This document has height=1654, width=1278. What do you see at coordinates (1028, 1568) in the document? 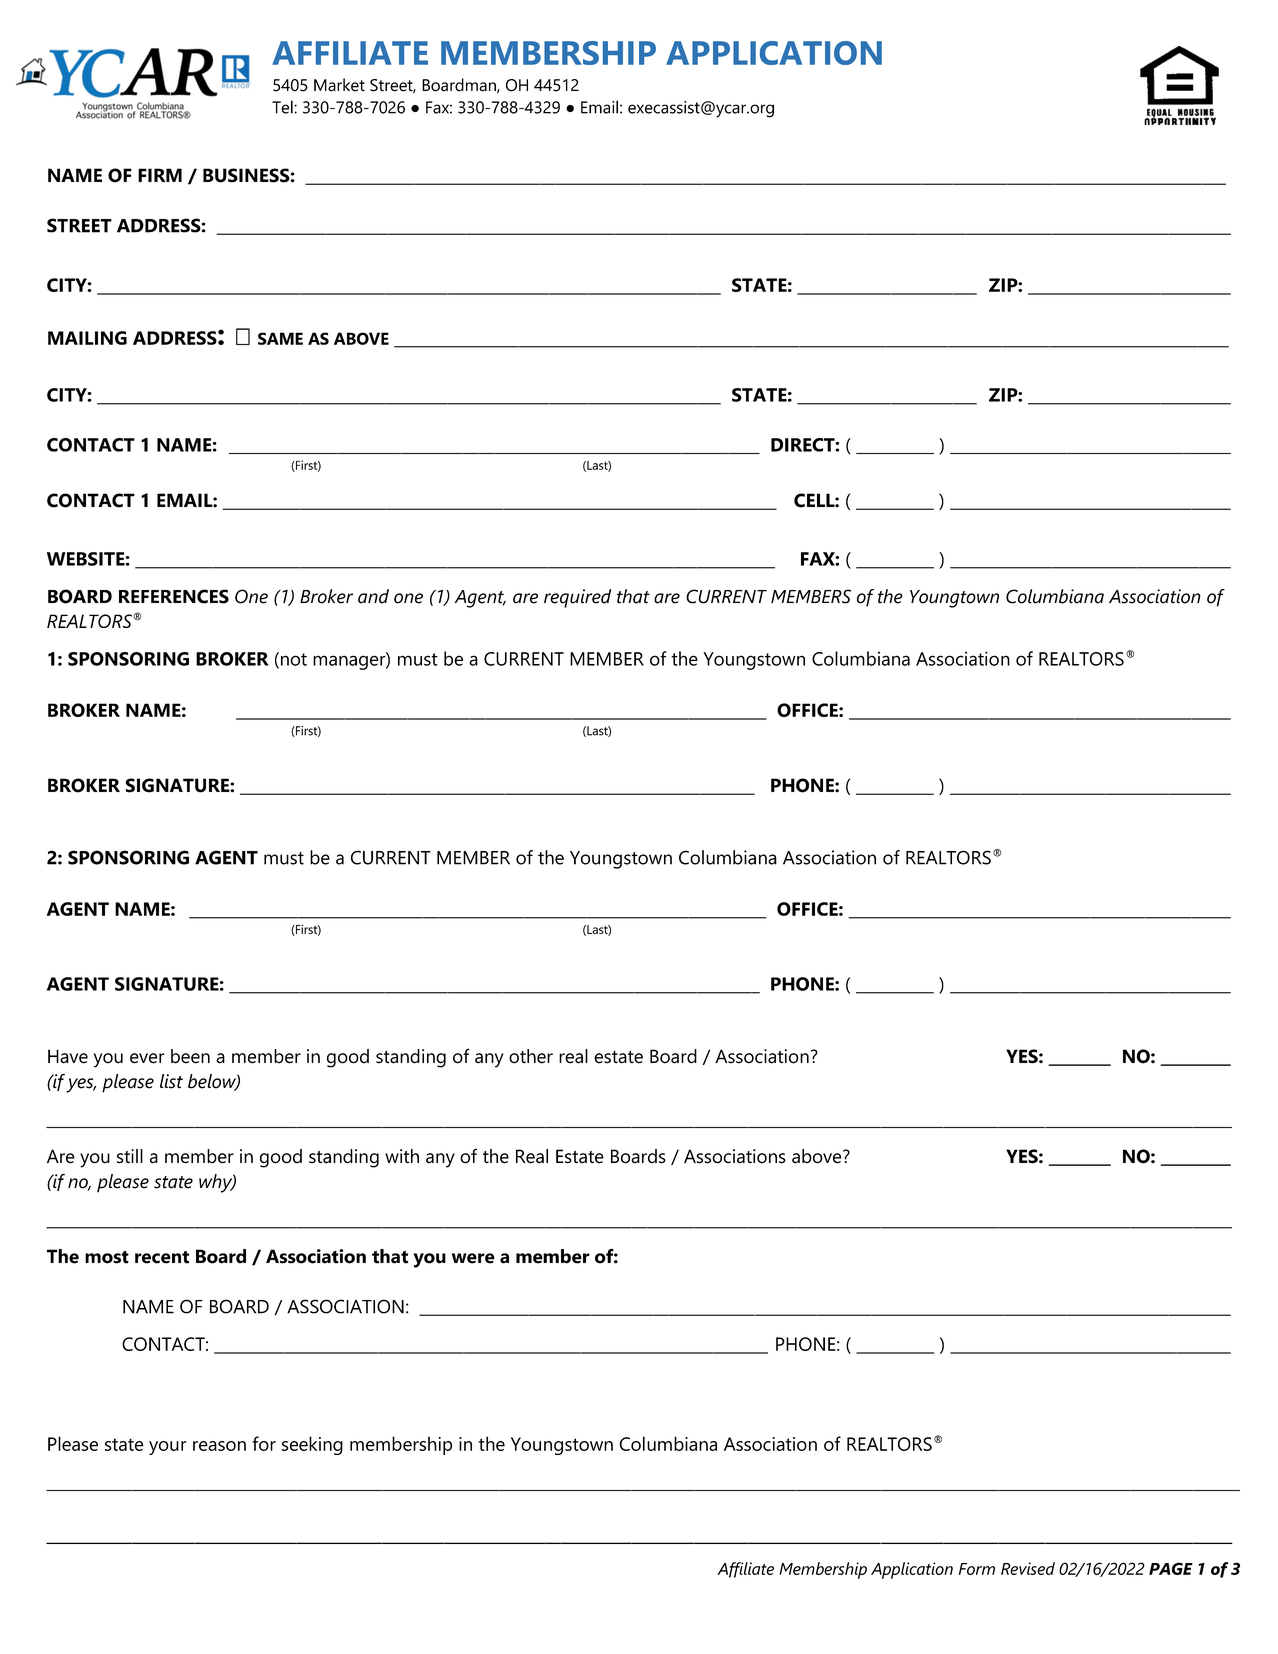
I see `Revised` at bounding box center [1028, 1568].
